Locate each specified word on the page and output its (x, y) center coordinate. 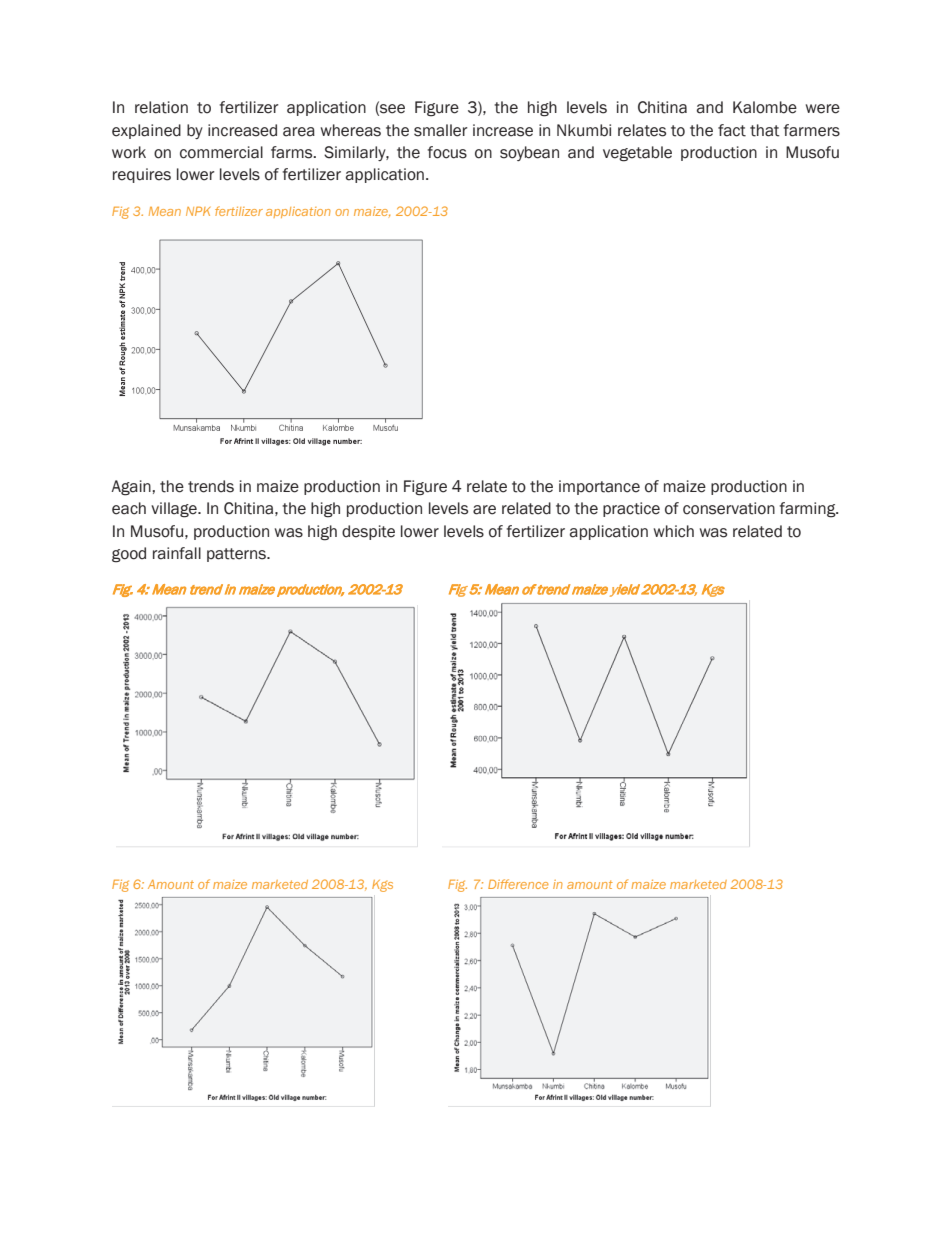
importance (599, 487)
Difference (518, 884)
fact (732, 130)
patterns (238, 555)
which (674, 531)
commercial (221, 152)
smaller (441, 130)
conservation (729, 508)
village (175, 510)
